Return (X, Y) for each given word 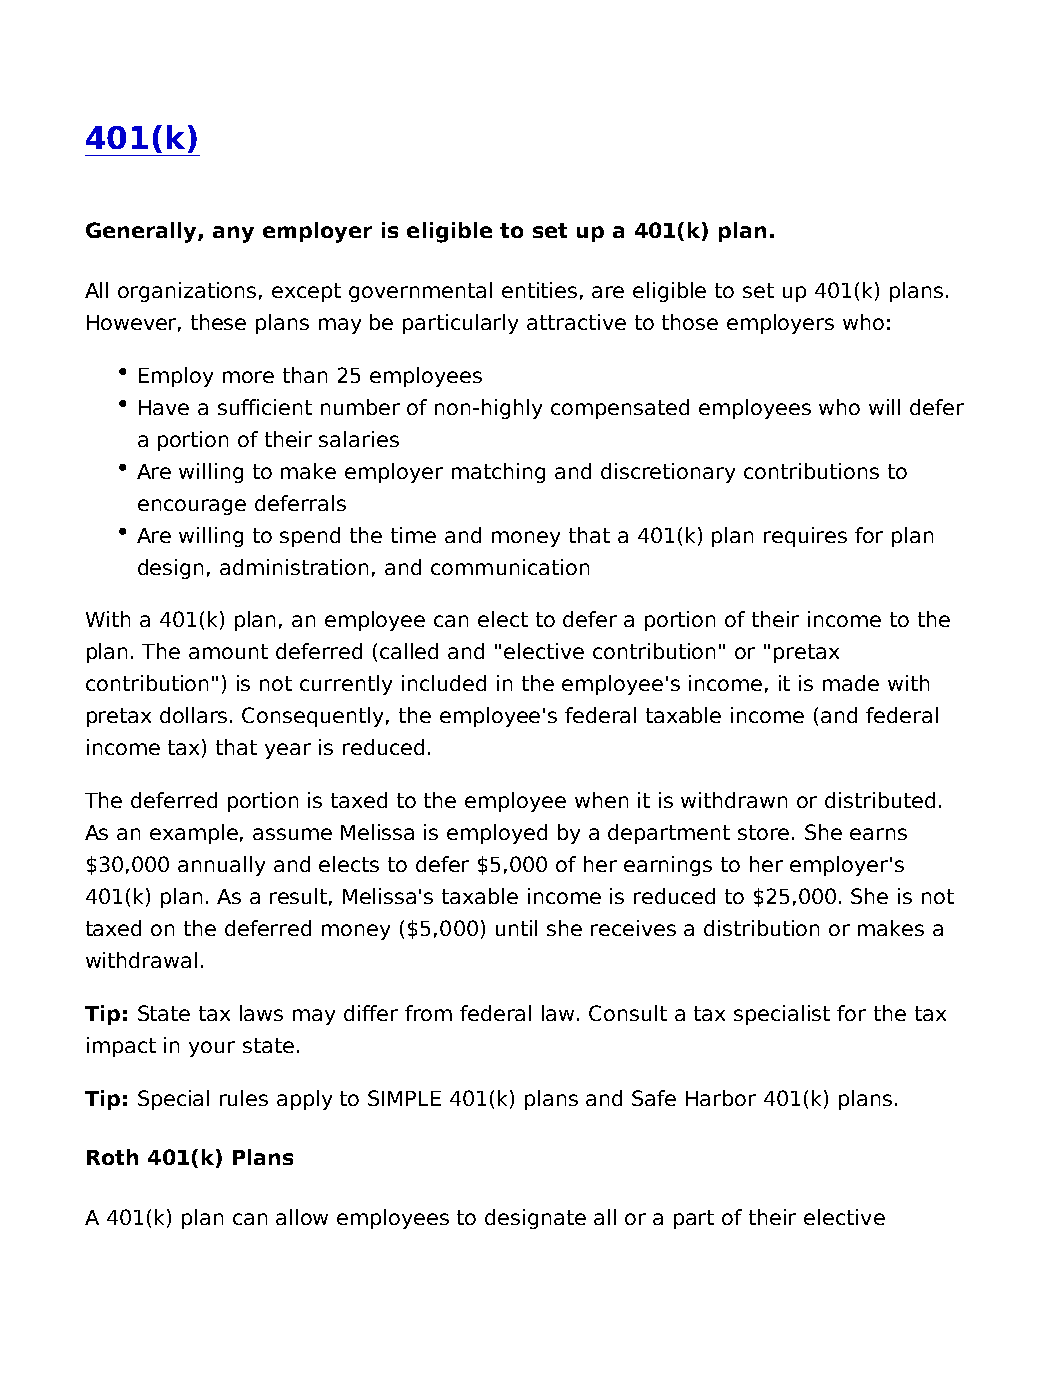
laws (261, 1013)
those (690, 322)
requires (805, 537)
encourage (192, 507)
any (233, 234)
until (516, 928)
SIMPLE (404, 1098)
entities (539, 290)
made (851, 683)
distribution (761, 928)
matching (498, 473)
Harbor (721, 1098)
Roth (112, 1157)
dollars (195, 715)
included (444, 683)
